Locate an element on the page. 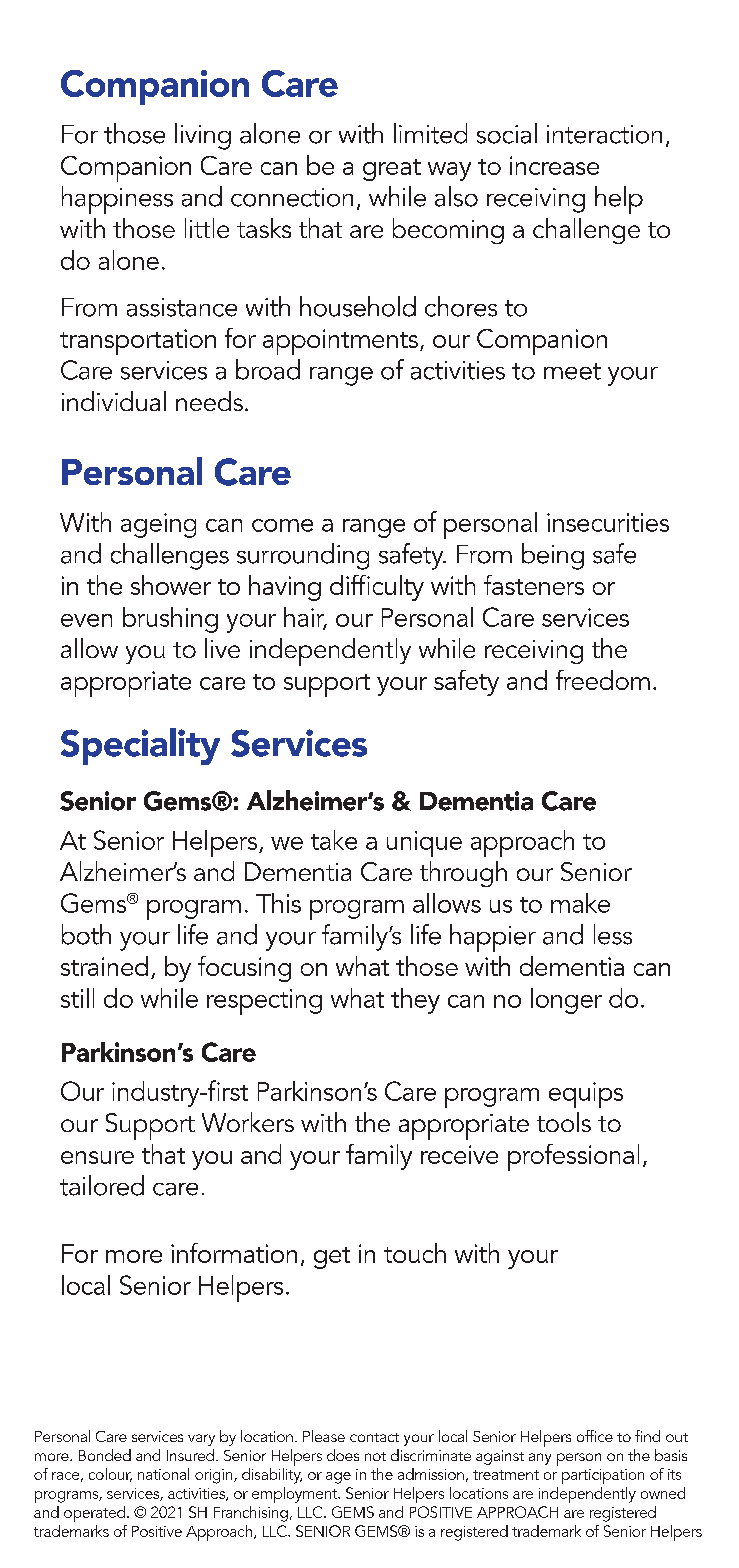 The image size is (739, 1568). Speciality is located at coordinates (140, 746).
